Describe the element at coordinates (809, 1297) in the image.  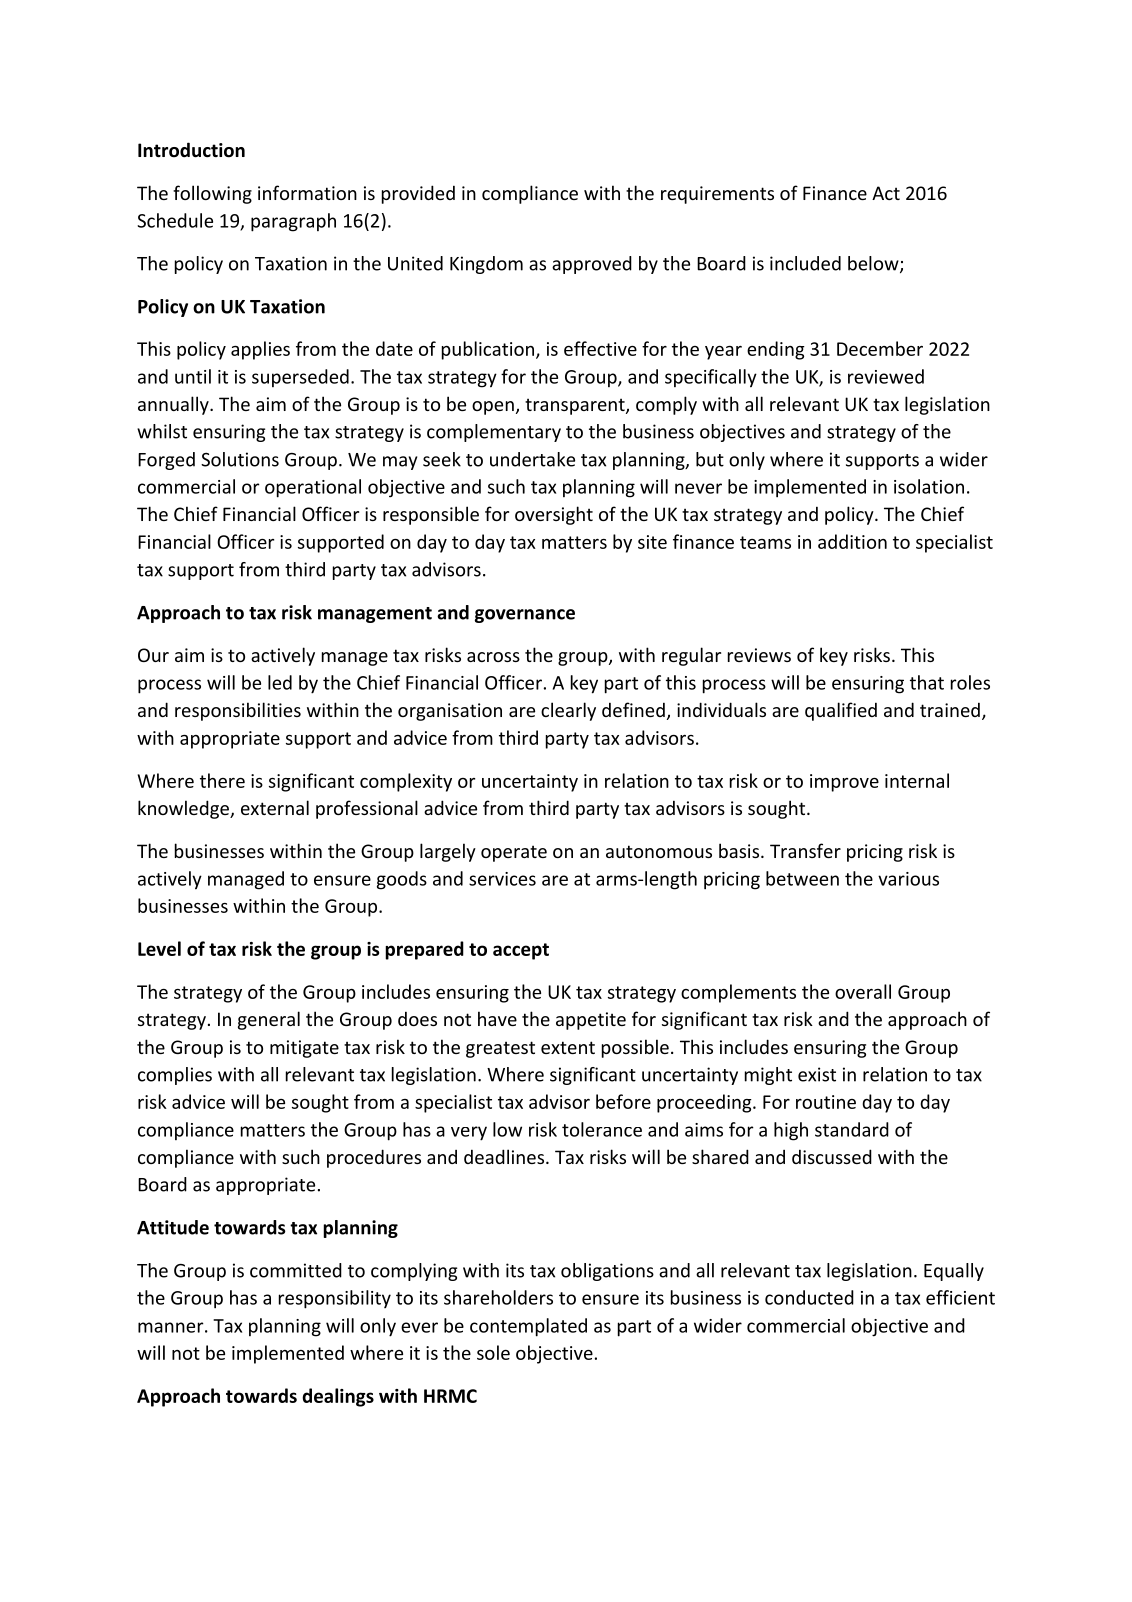
I see `conducted` at that location.
